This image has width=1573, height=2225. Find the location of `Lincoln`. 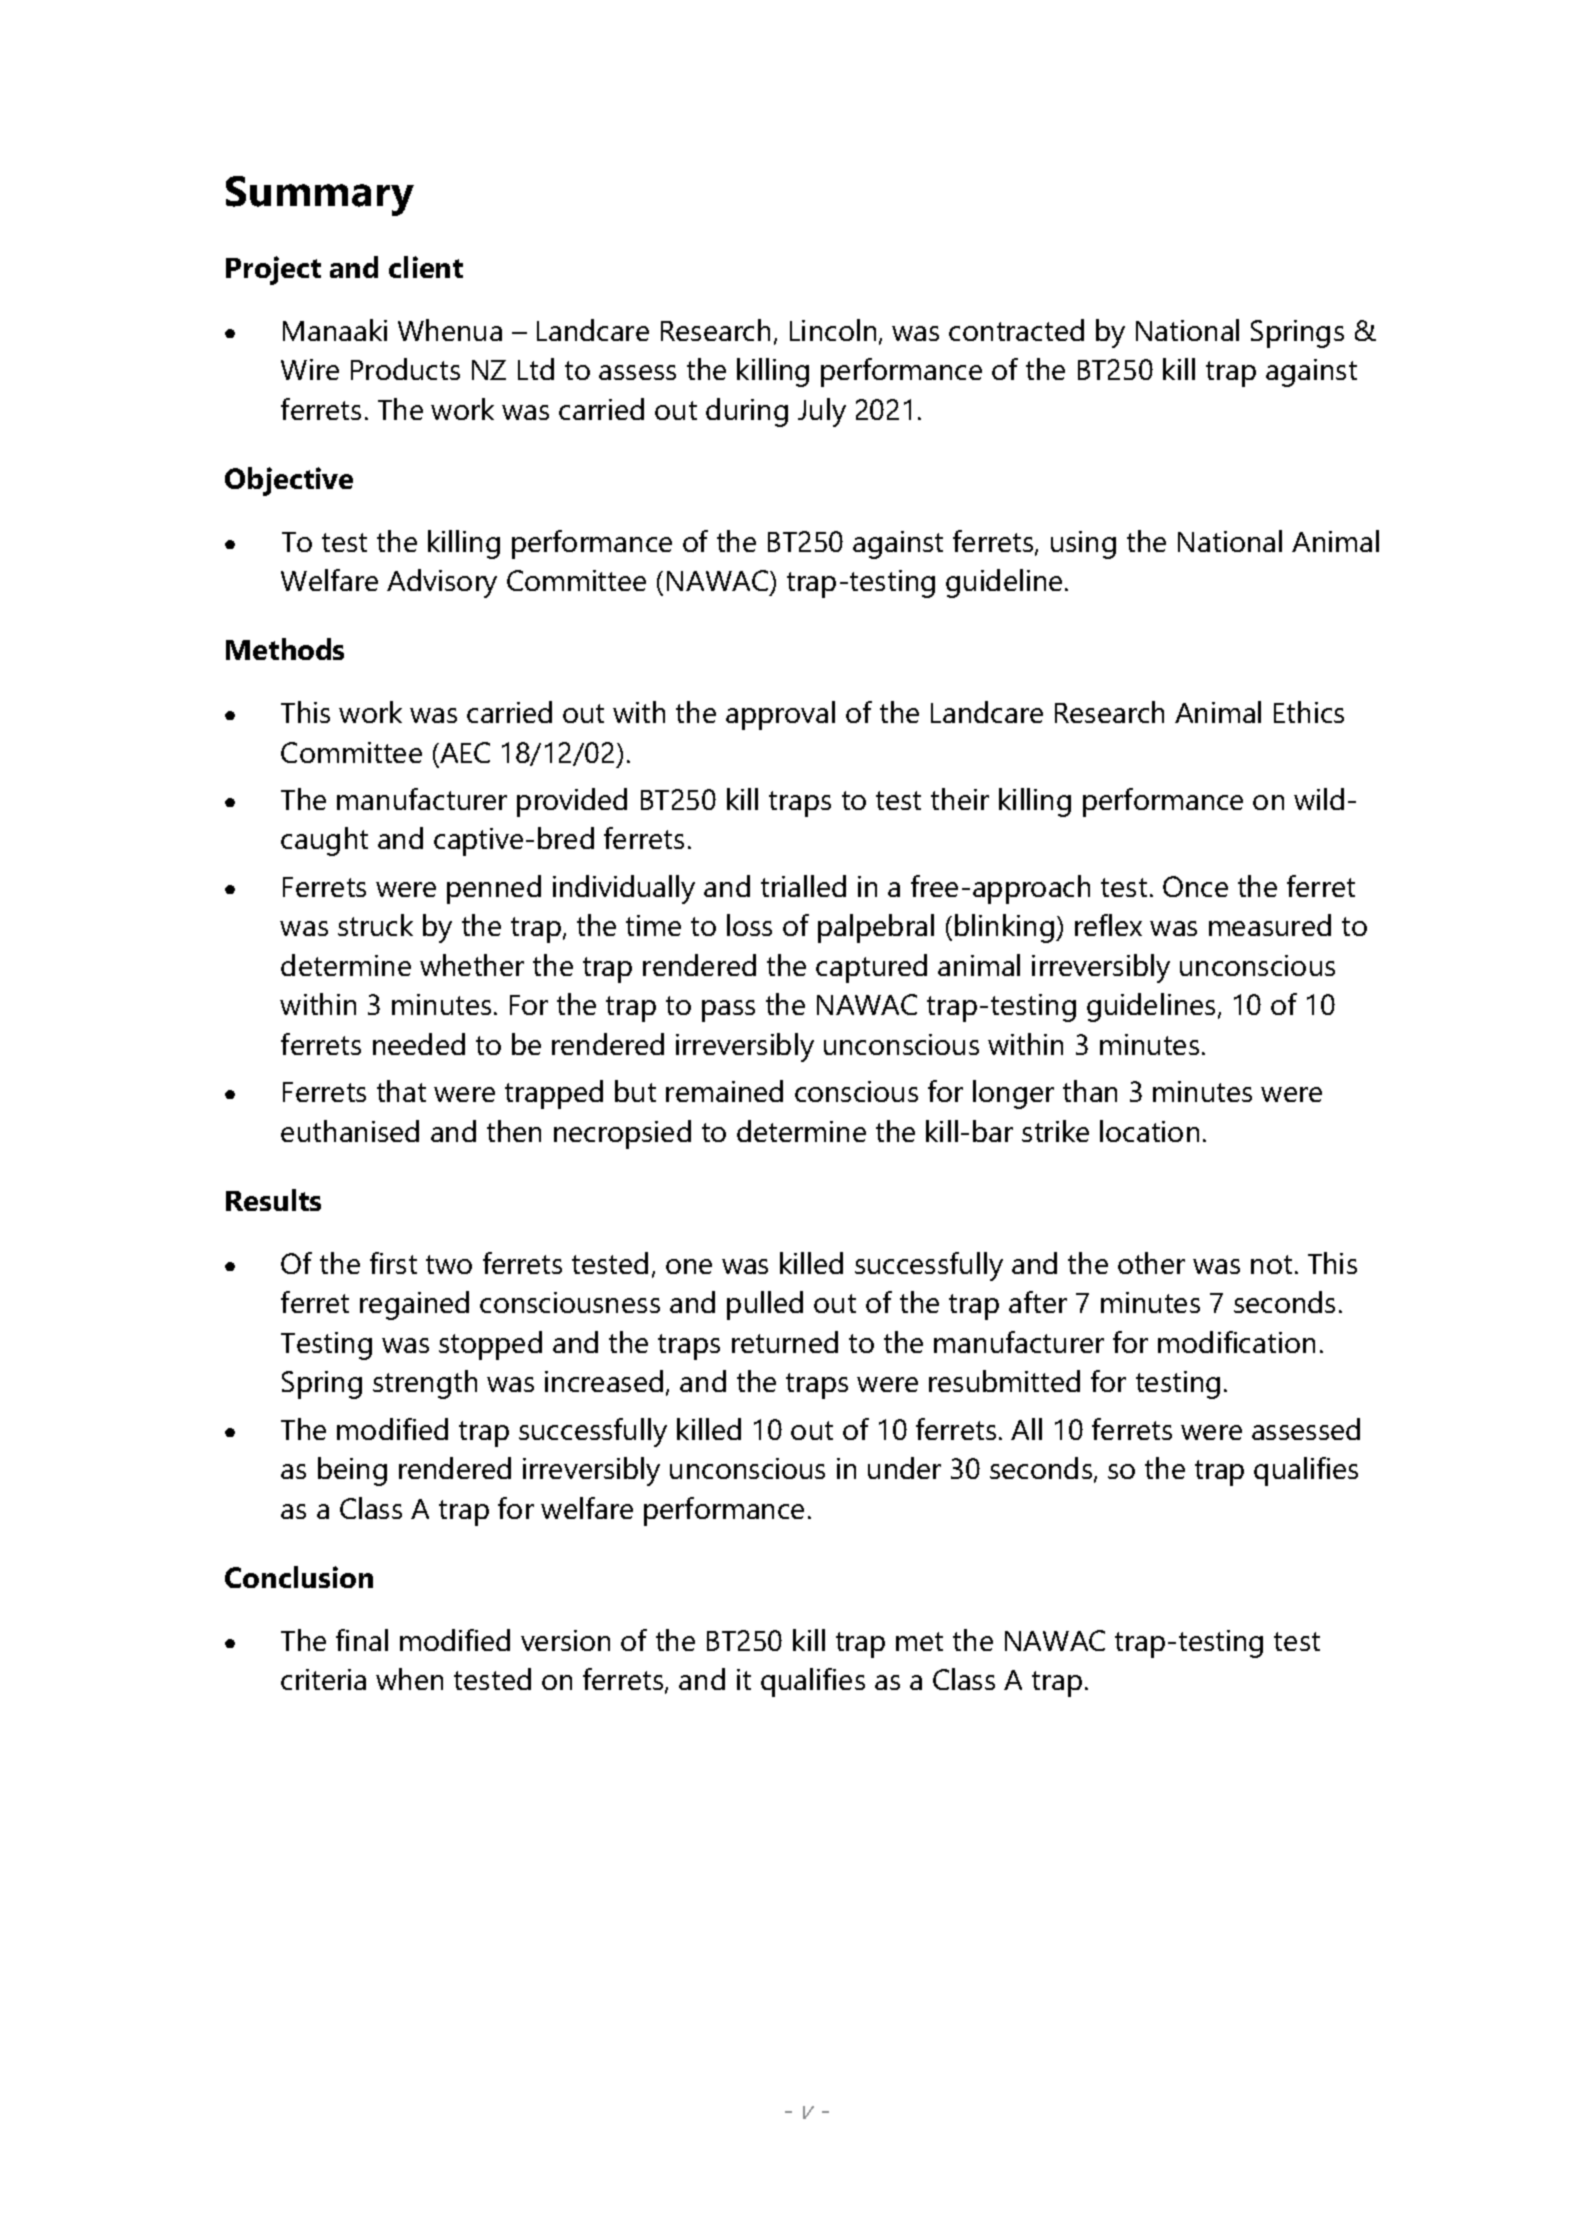

Lincoln is located at coordinates (833, 330).
